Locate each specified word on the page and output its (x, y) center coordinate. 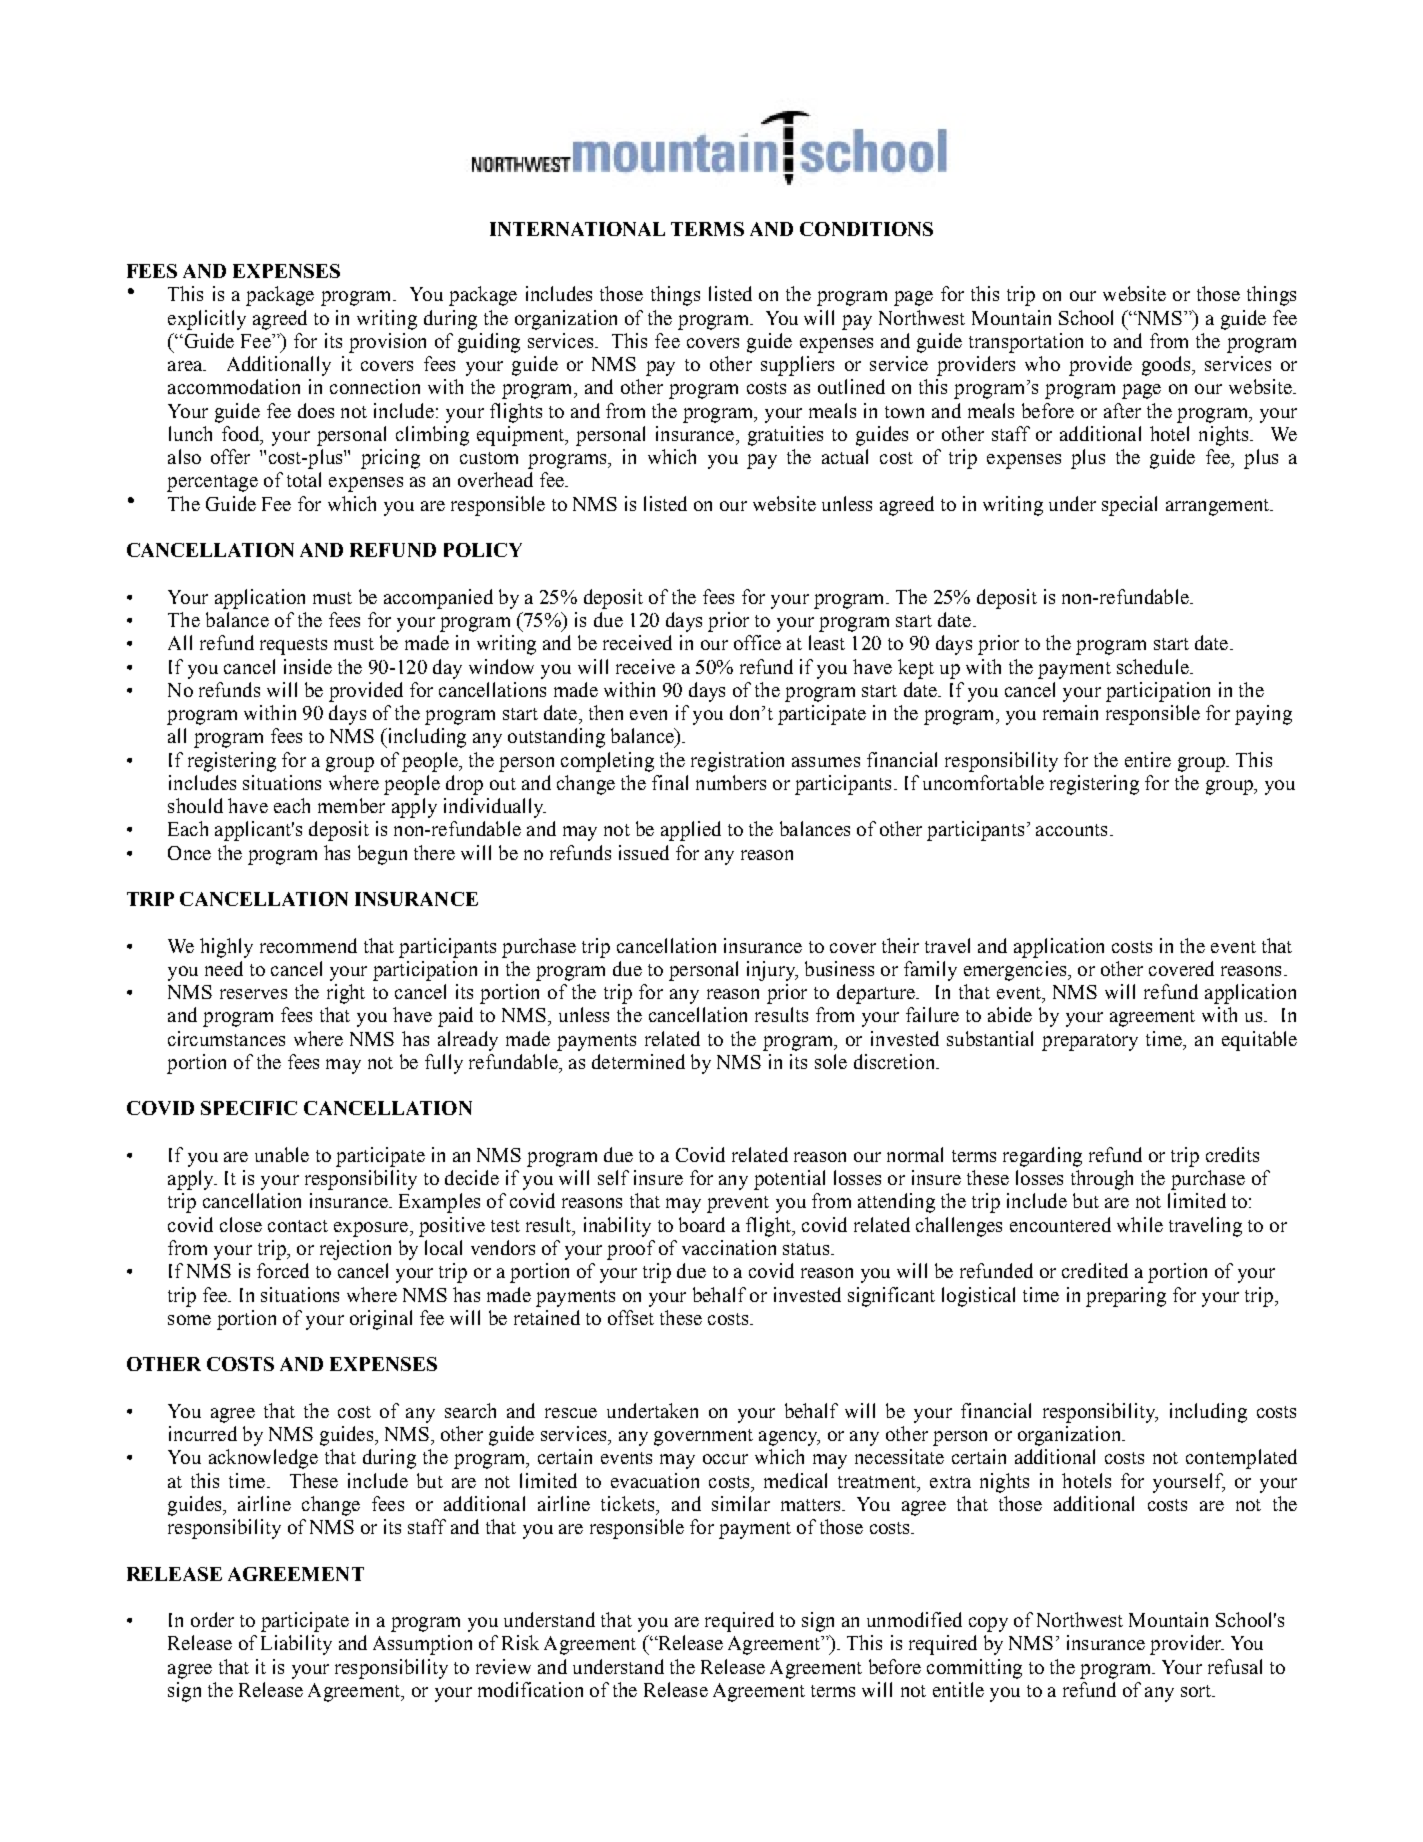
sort (1197, 1691)
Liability (296, 1645)
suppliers (797, 366)
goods (1167, 366)
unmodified (914, 1619)
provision (387, 343)
